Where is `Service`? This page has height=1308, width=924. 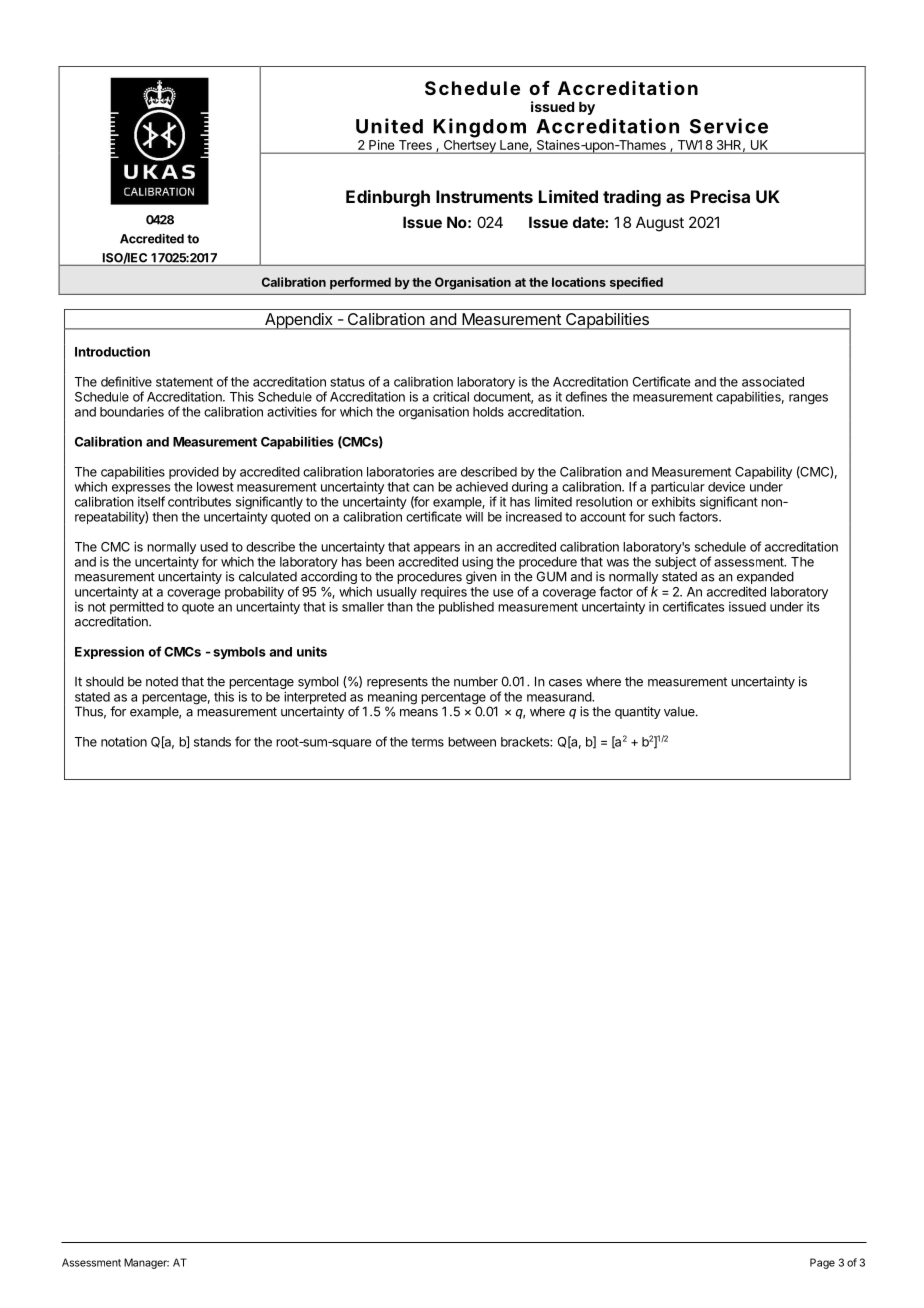
Service is located at coordinates (729, 126).
